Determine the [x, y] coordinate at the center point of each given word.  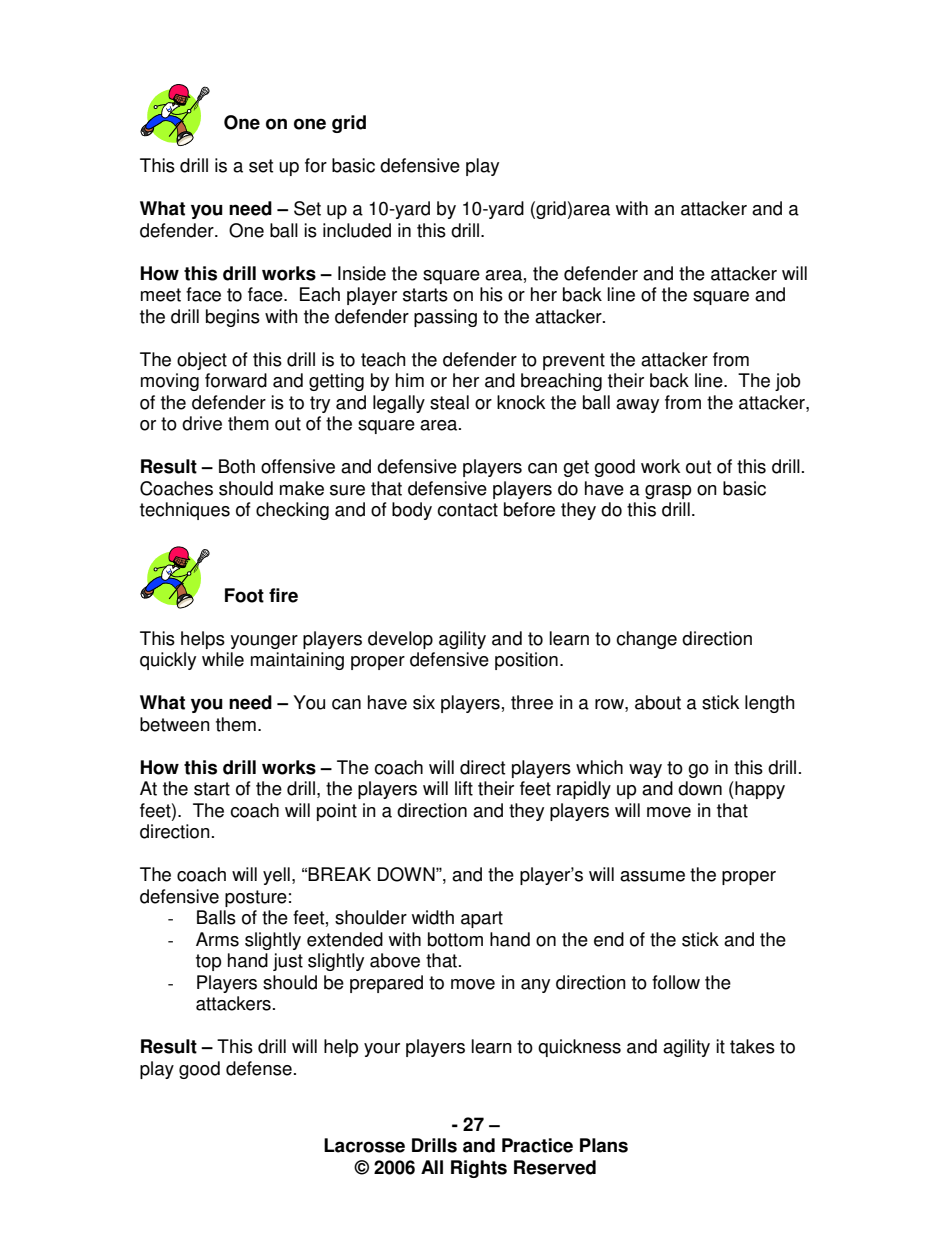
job [787, 382]
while [223, 659]
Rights [479, 1169]
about [658, 702]
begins [233, 318]
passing [445, 318]
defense [259, 1068]
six [424, 702]
